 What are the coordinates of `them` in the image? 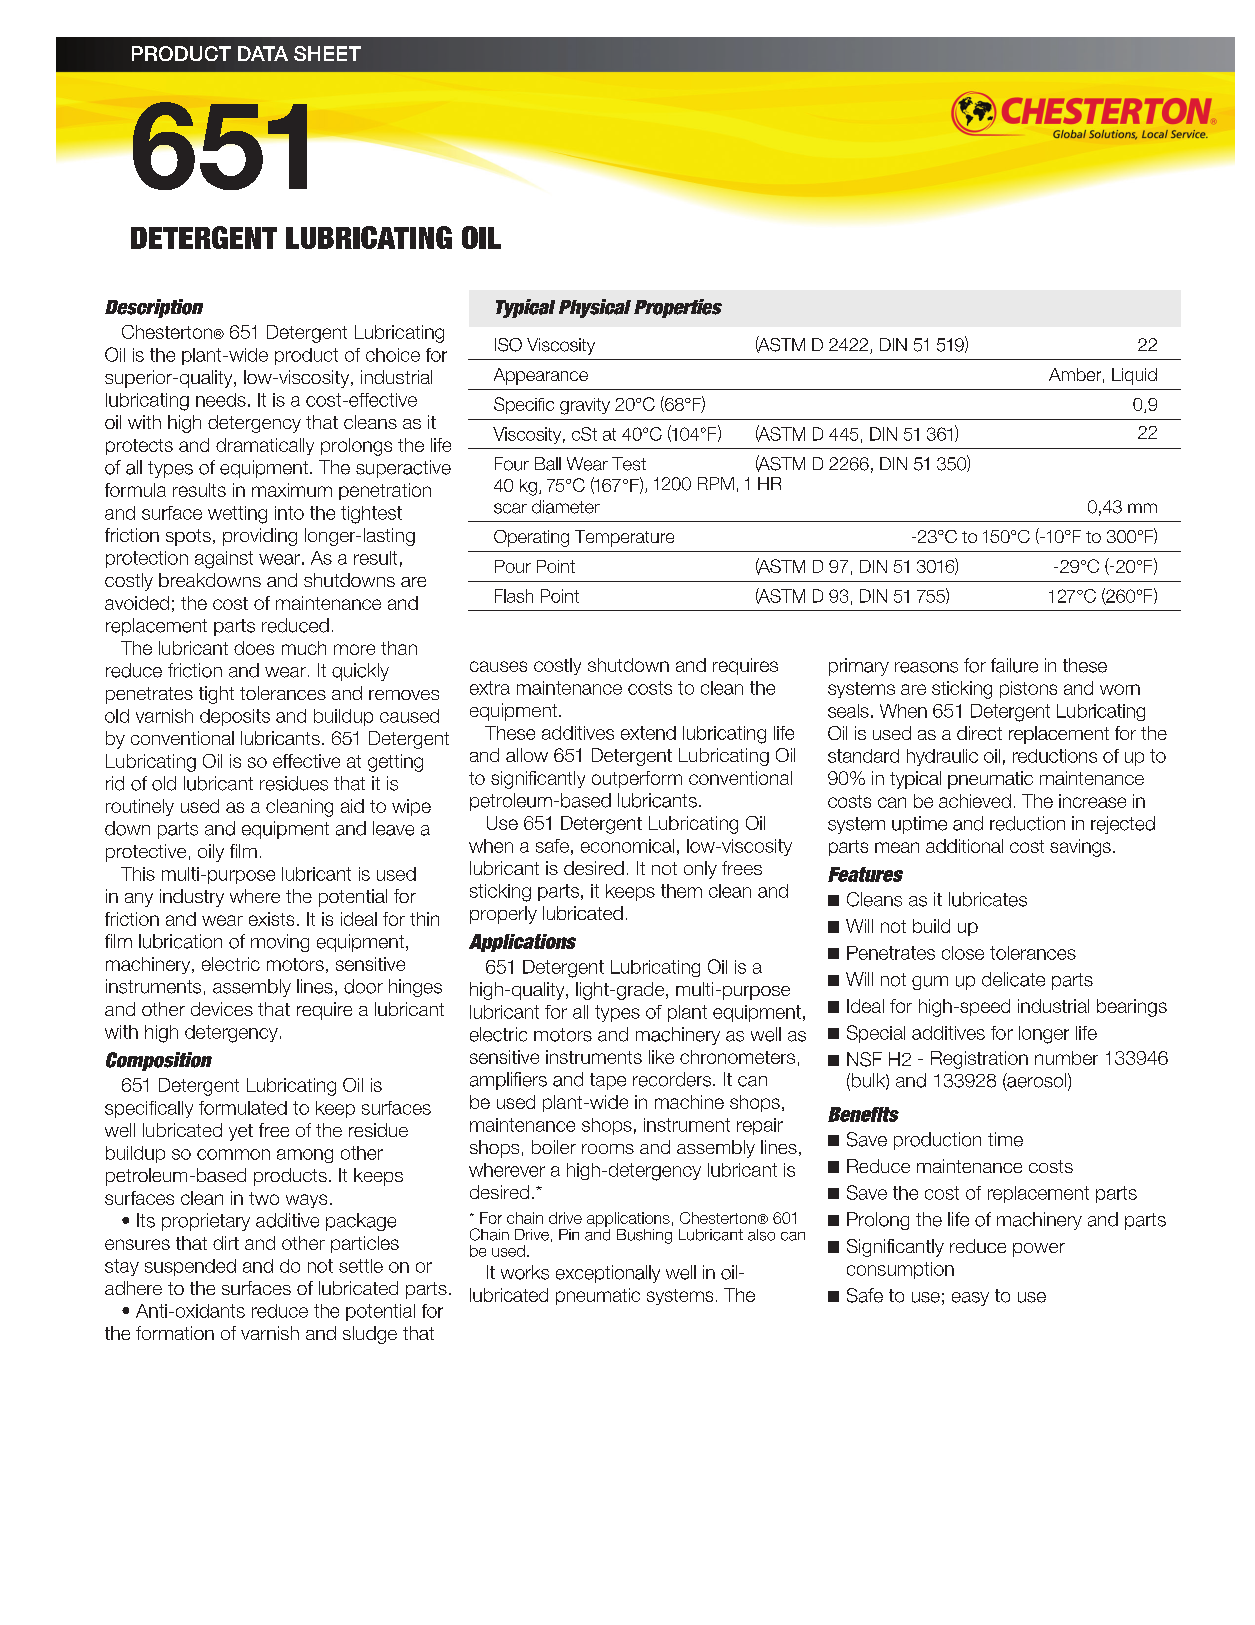 It's located at (681, 891).
